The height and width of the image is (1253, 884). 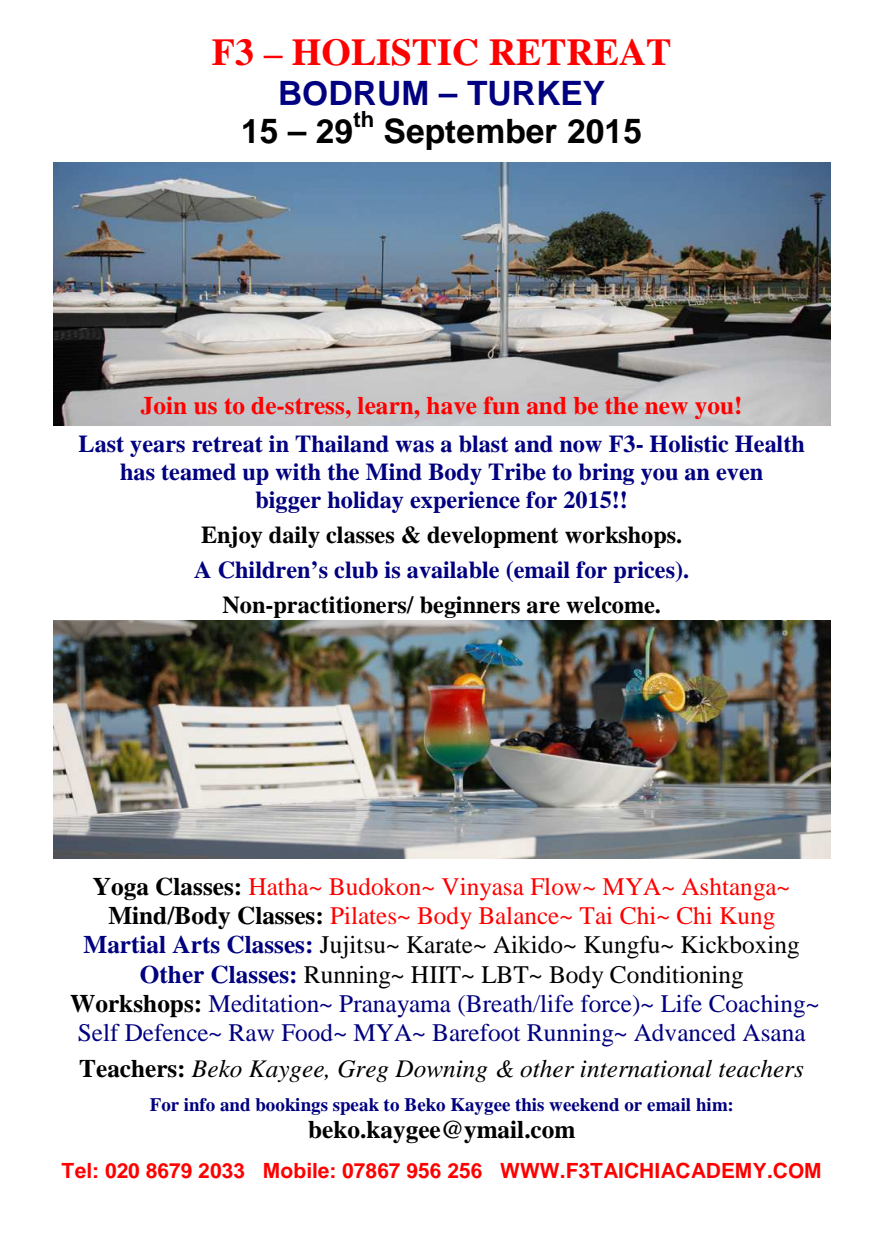 What do you see at coordinates (770, 444) in the image?
I see `Health` at bounding box center [770, 444].
